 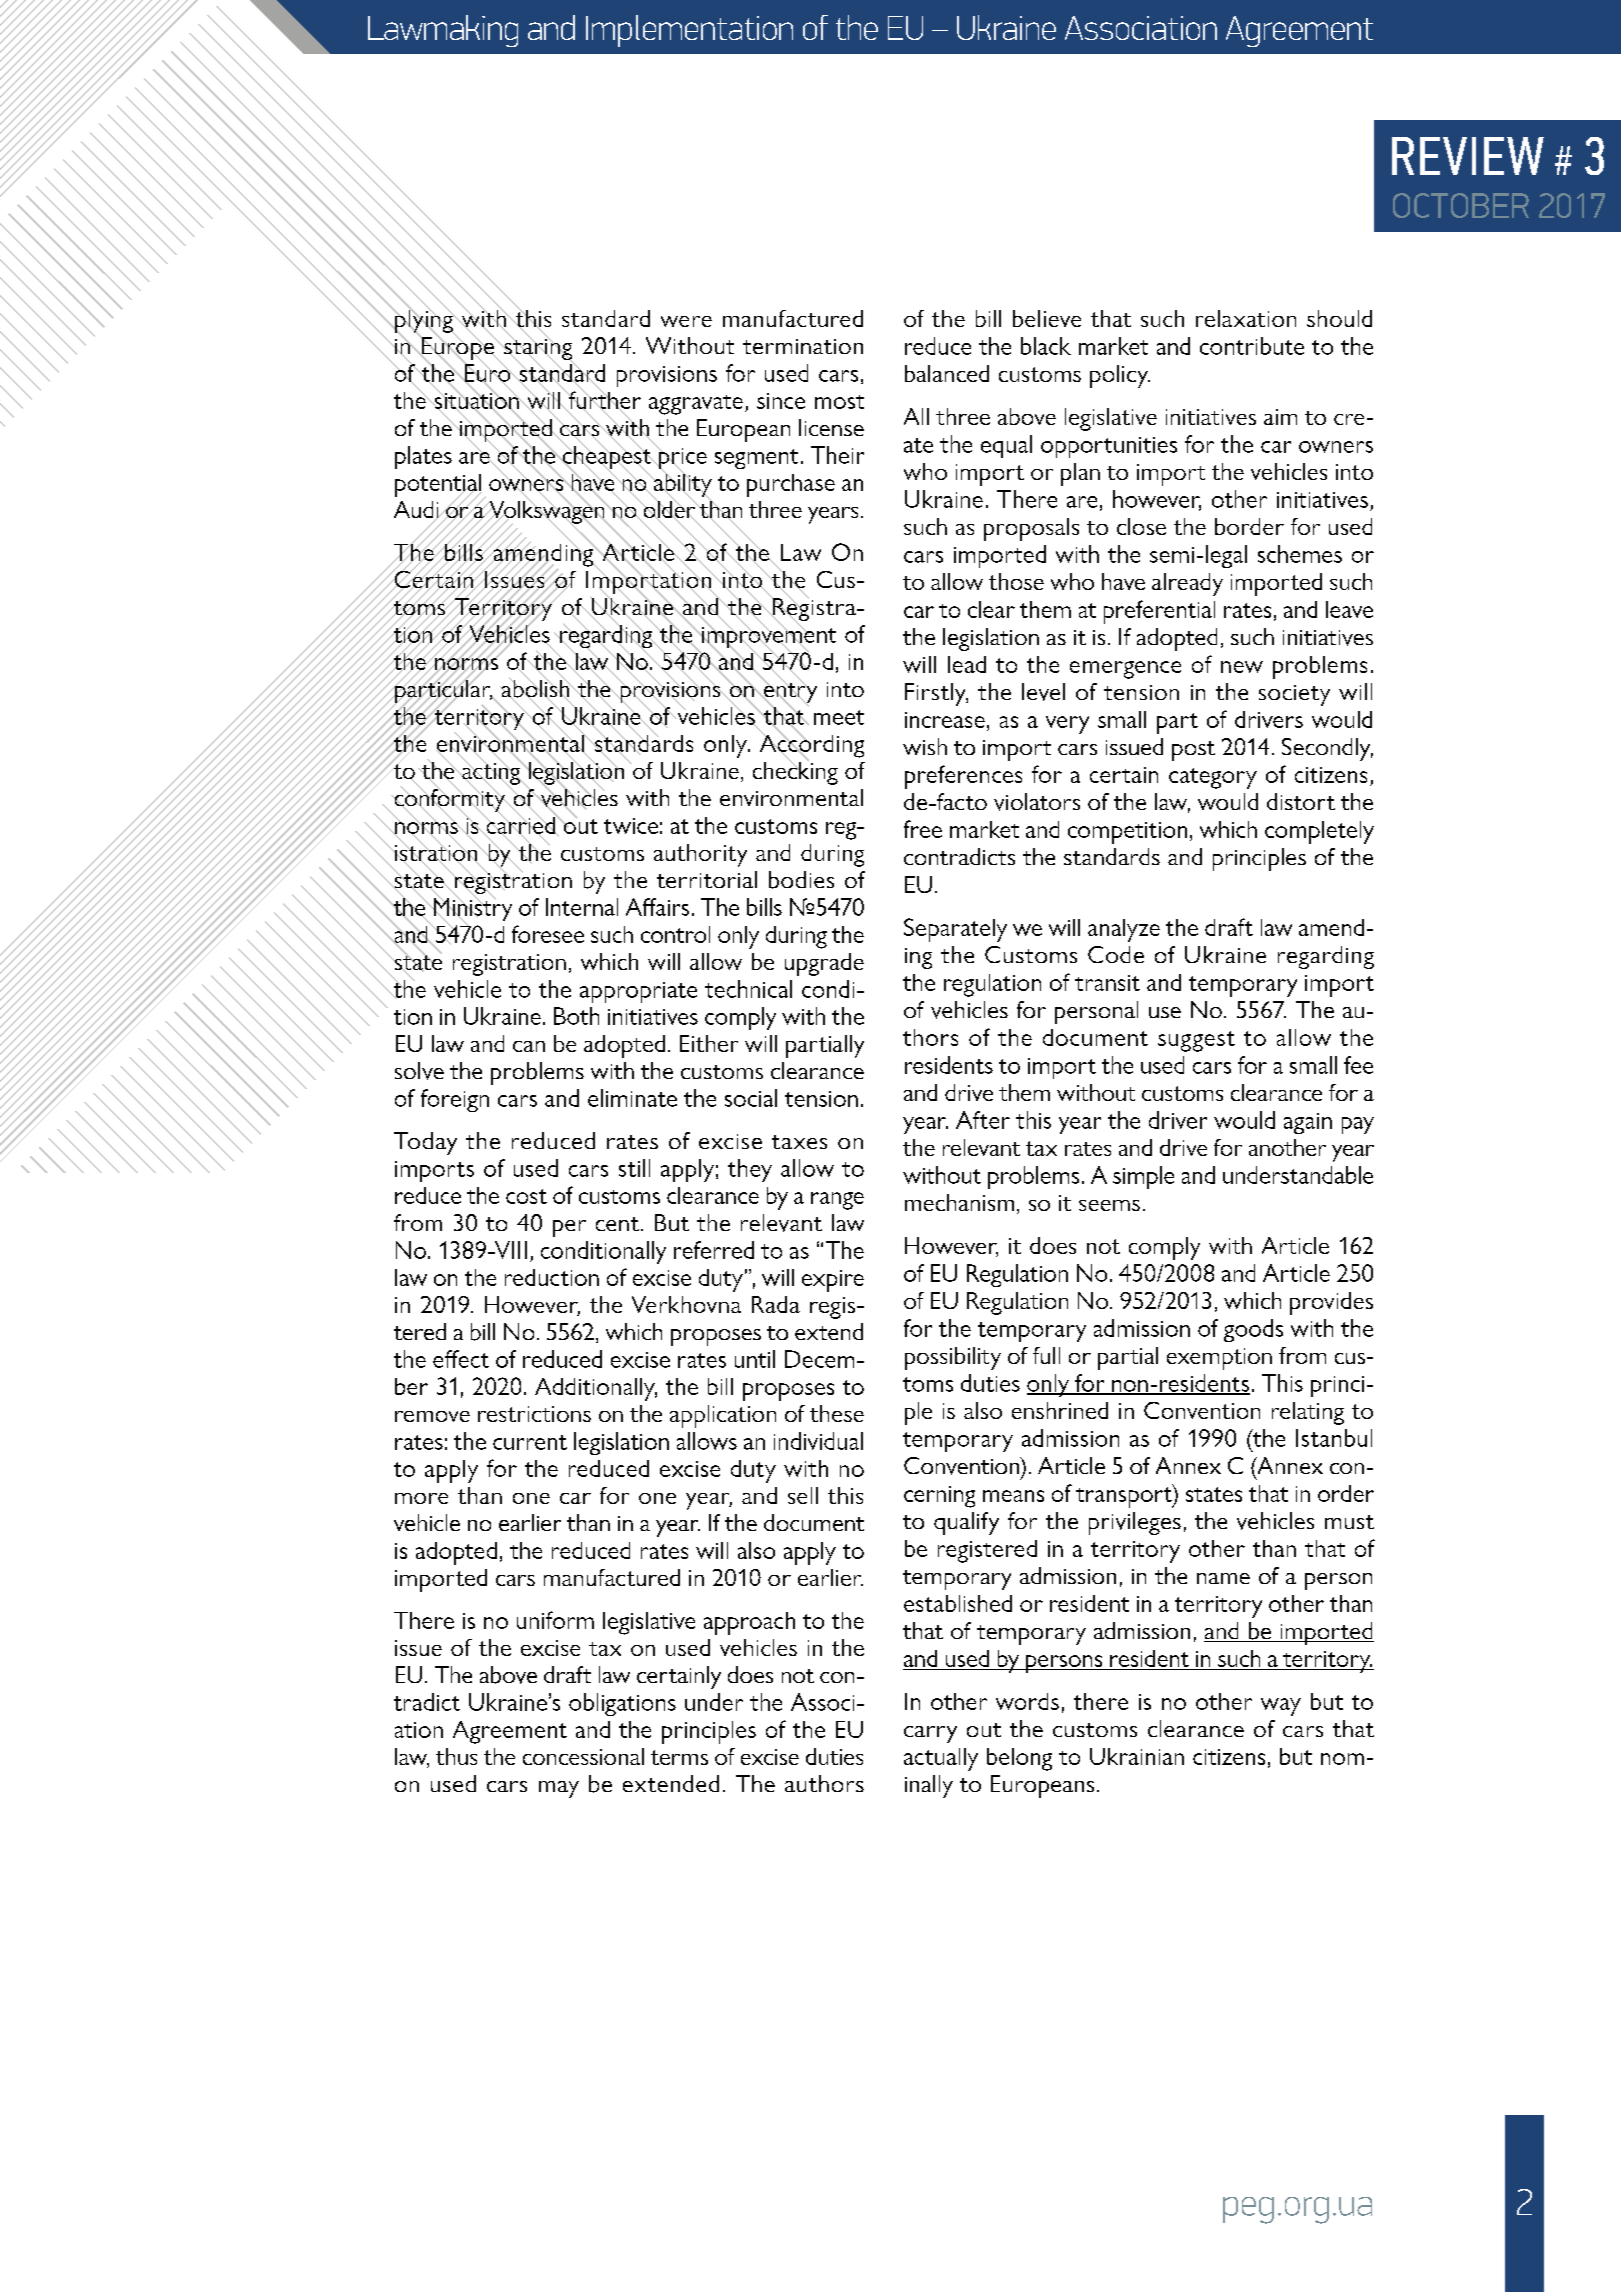 I want to click on balanced, so click(x=947, y=373).
